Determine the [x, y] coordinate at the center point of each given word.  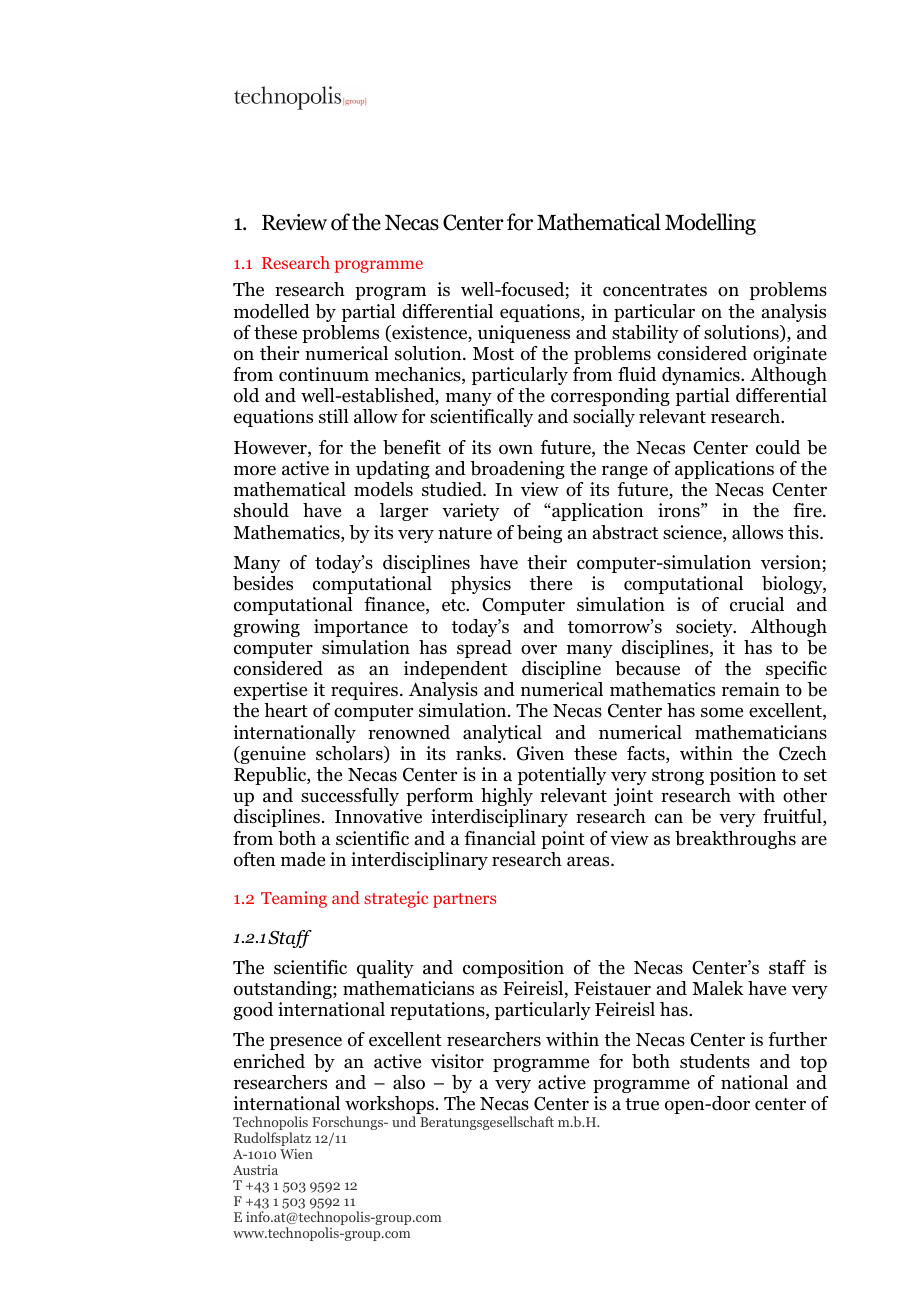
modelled [272, 311]
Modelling [710, 224]
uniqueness [524, 334]
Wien [296, 1154]
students [715, 1061]
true [642, 1104]
